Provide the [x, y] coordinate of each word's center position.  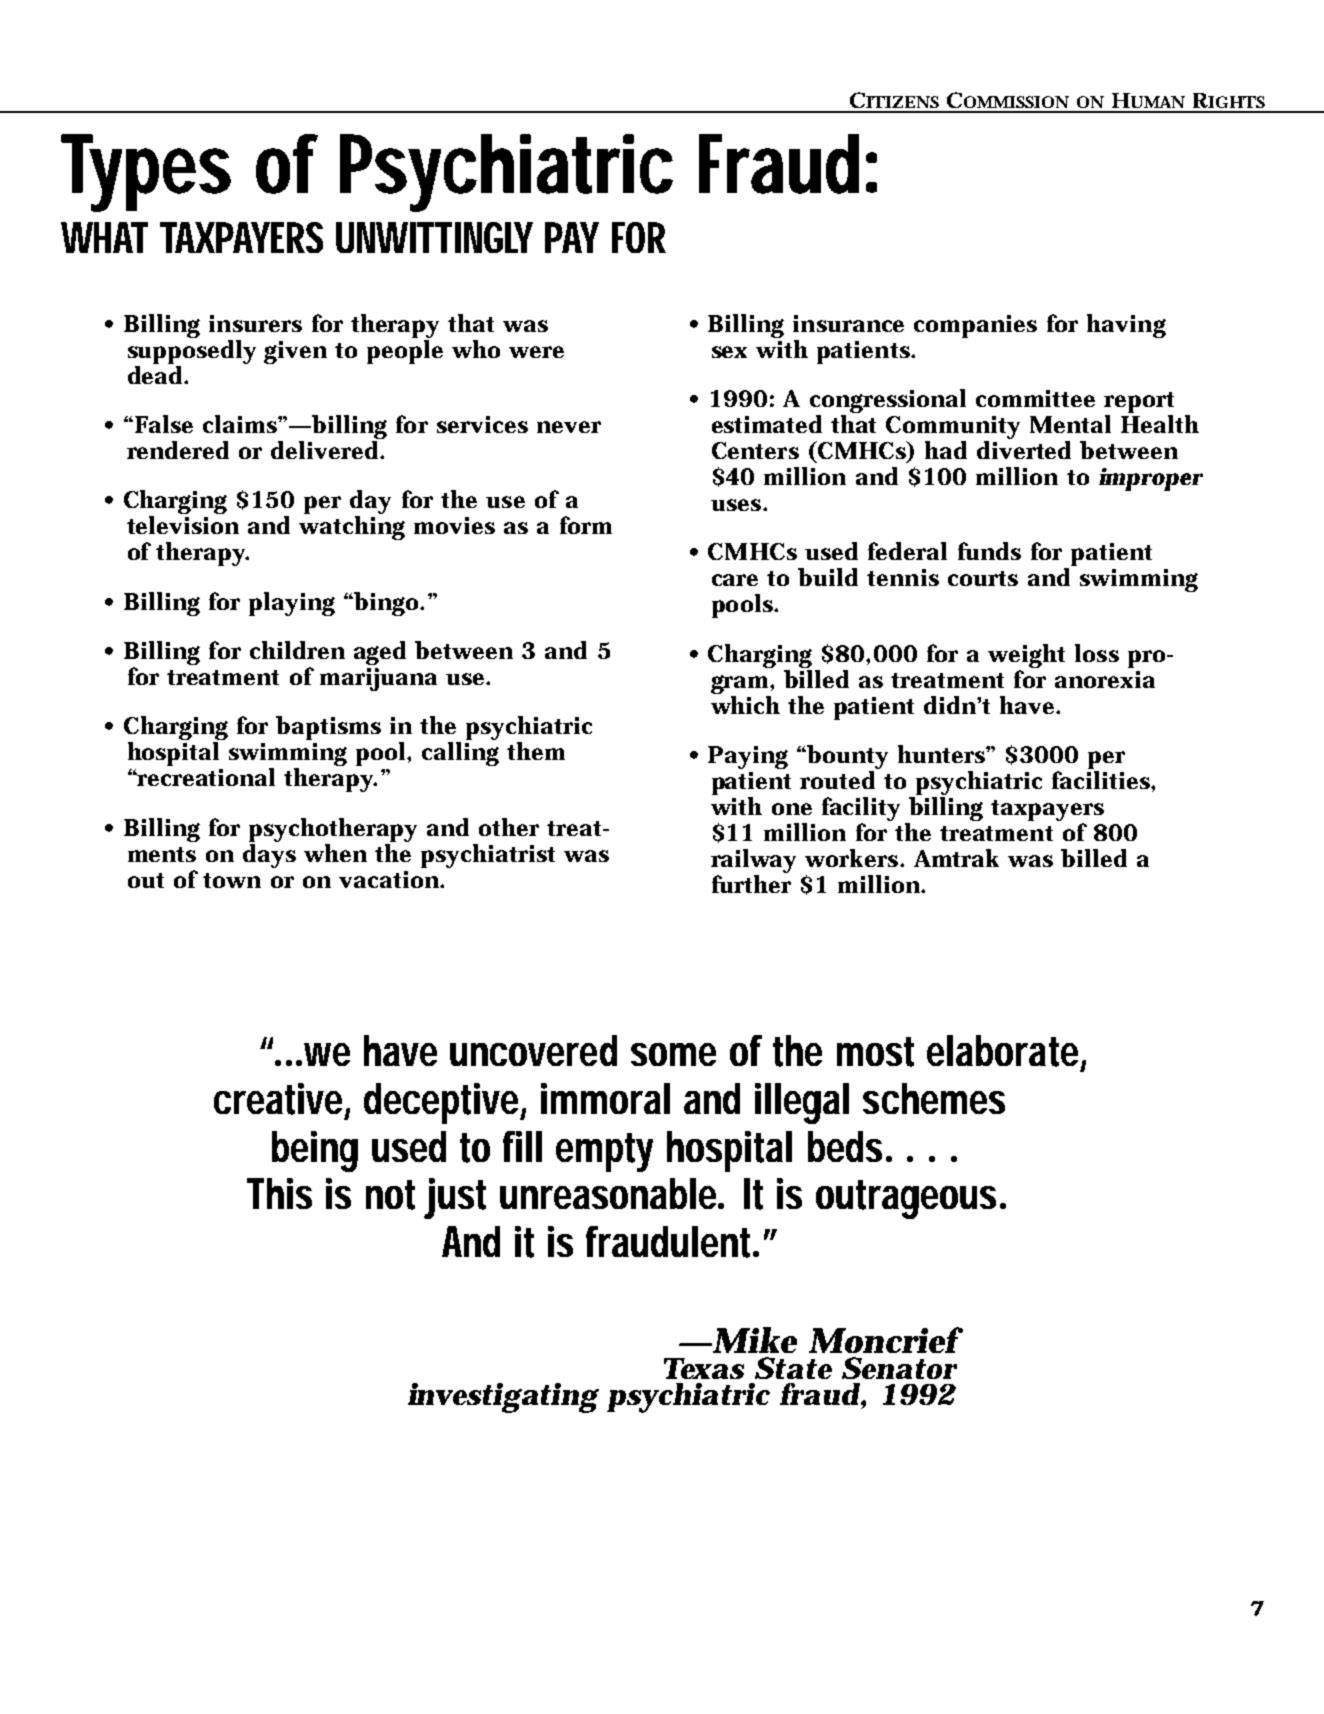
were [536, 352]
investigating [503, 1398]
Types [146, 173]
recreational [205, 777]
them [536, 751]
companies [975, 326]
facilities [1102, 780]
